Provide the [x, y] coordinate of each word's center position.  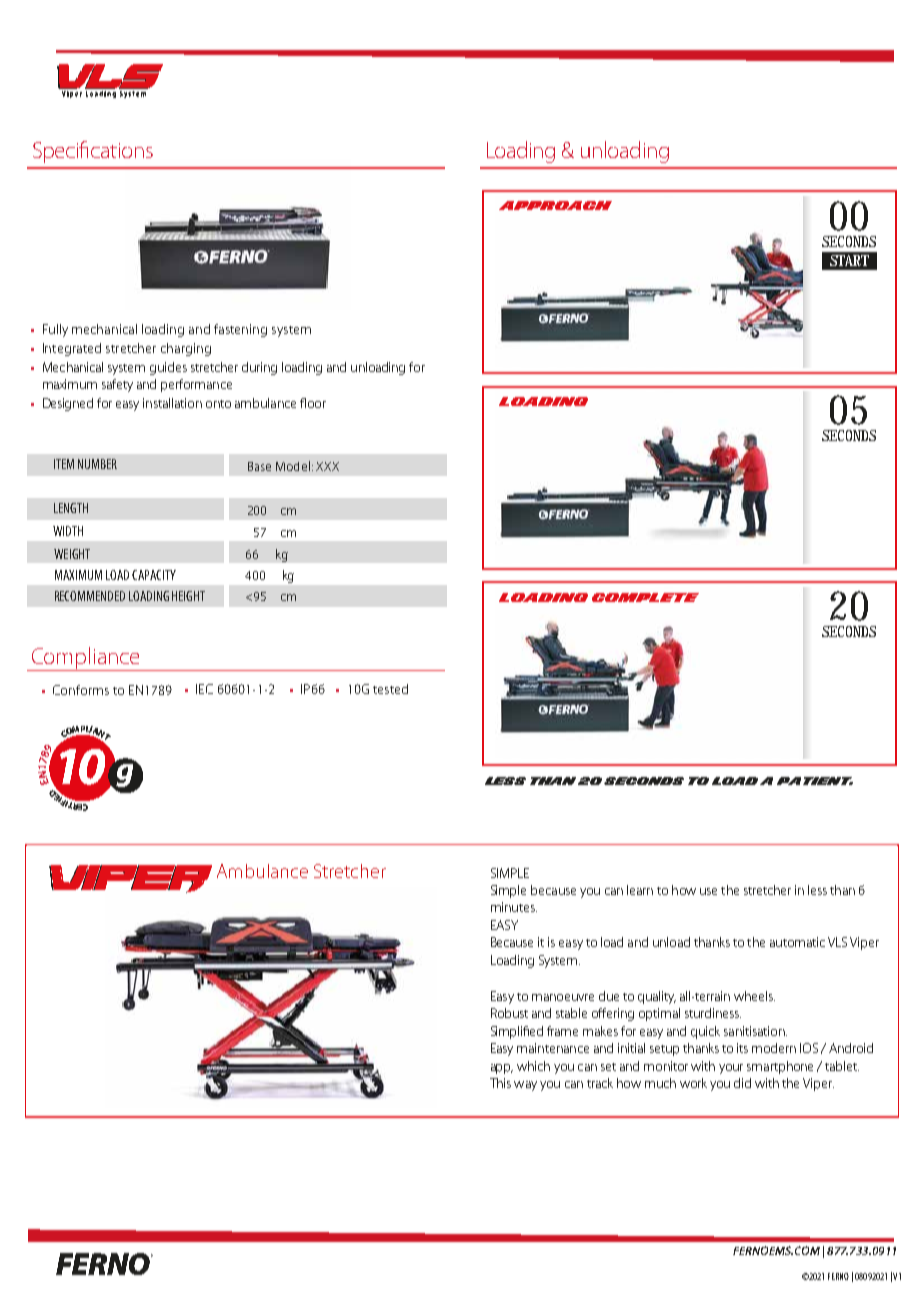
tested [390, 689]
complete [645, 597]
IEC [204, 689]
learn [640, 890]
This [500, 1083]
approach [555, 205]
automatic [797, 942]
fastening [240, 330]
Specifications [93, 152]
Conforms [81, 690]
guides [168, 368]
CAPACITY [154, 575]
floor [313, 403]
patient [815, 781]
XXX [327, 466]
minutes [514, 907]
